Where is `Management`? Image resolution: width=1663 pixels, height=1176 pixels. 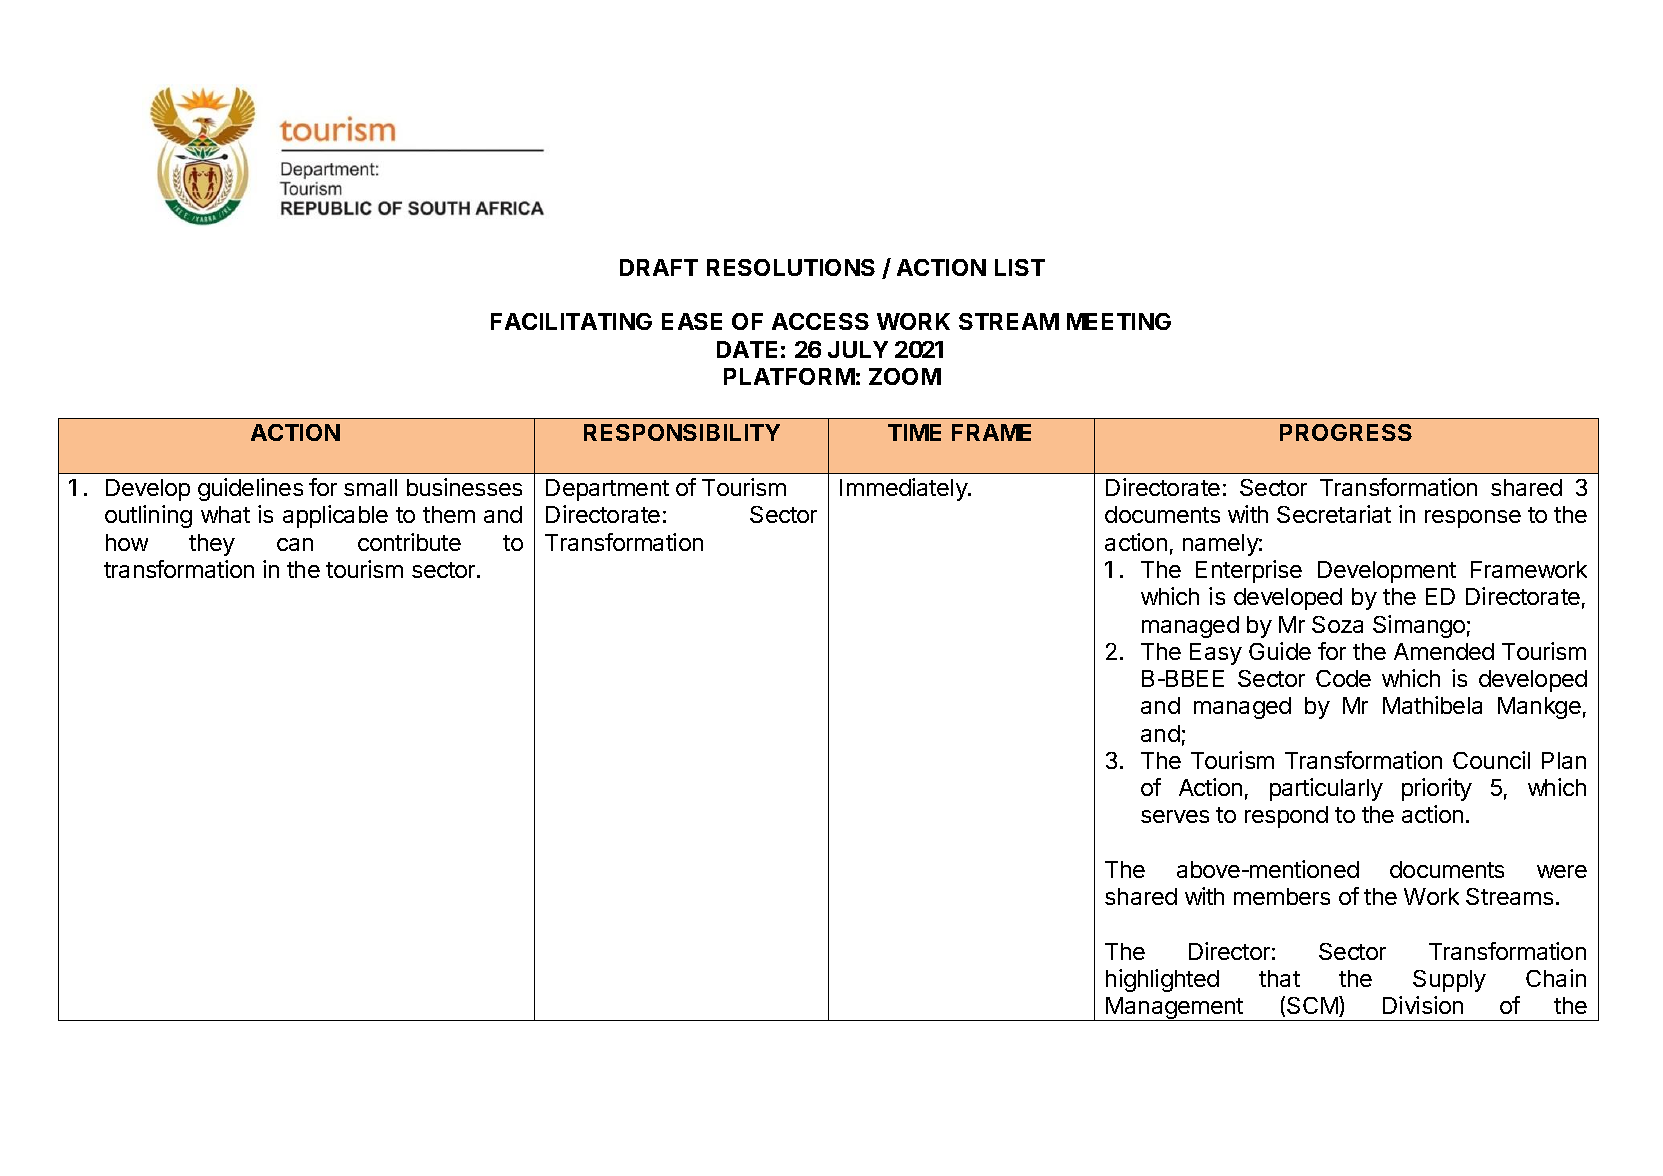 Management is located at coordinates (1174, 1009).
